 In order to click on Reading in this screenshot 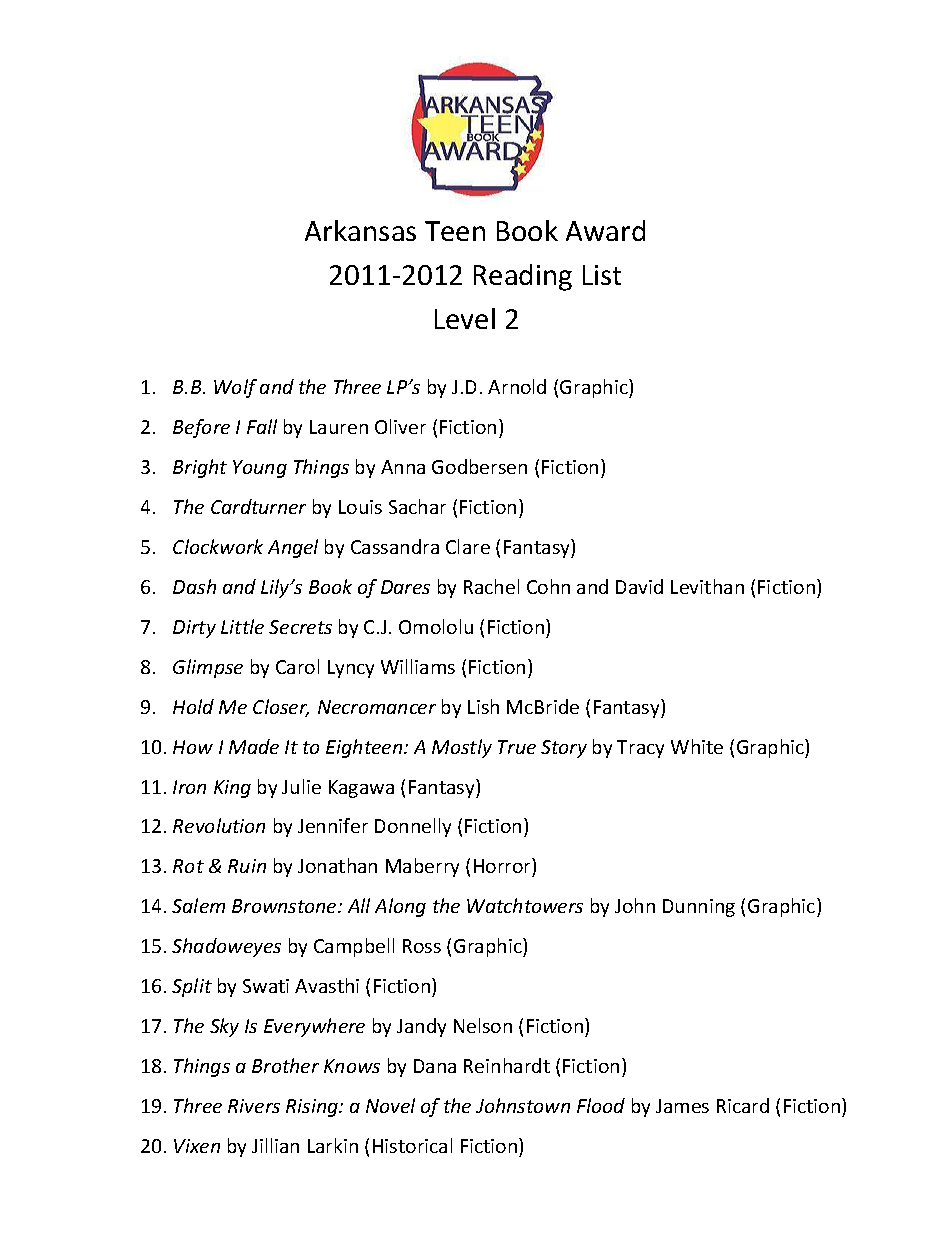, I will do `click(523, 277)`.
